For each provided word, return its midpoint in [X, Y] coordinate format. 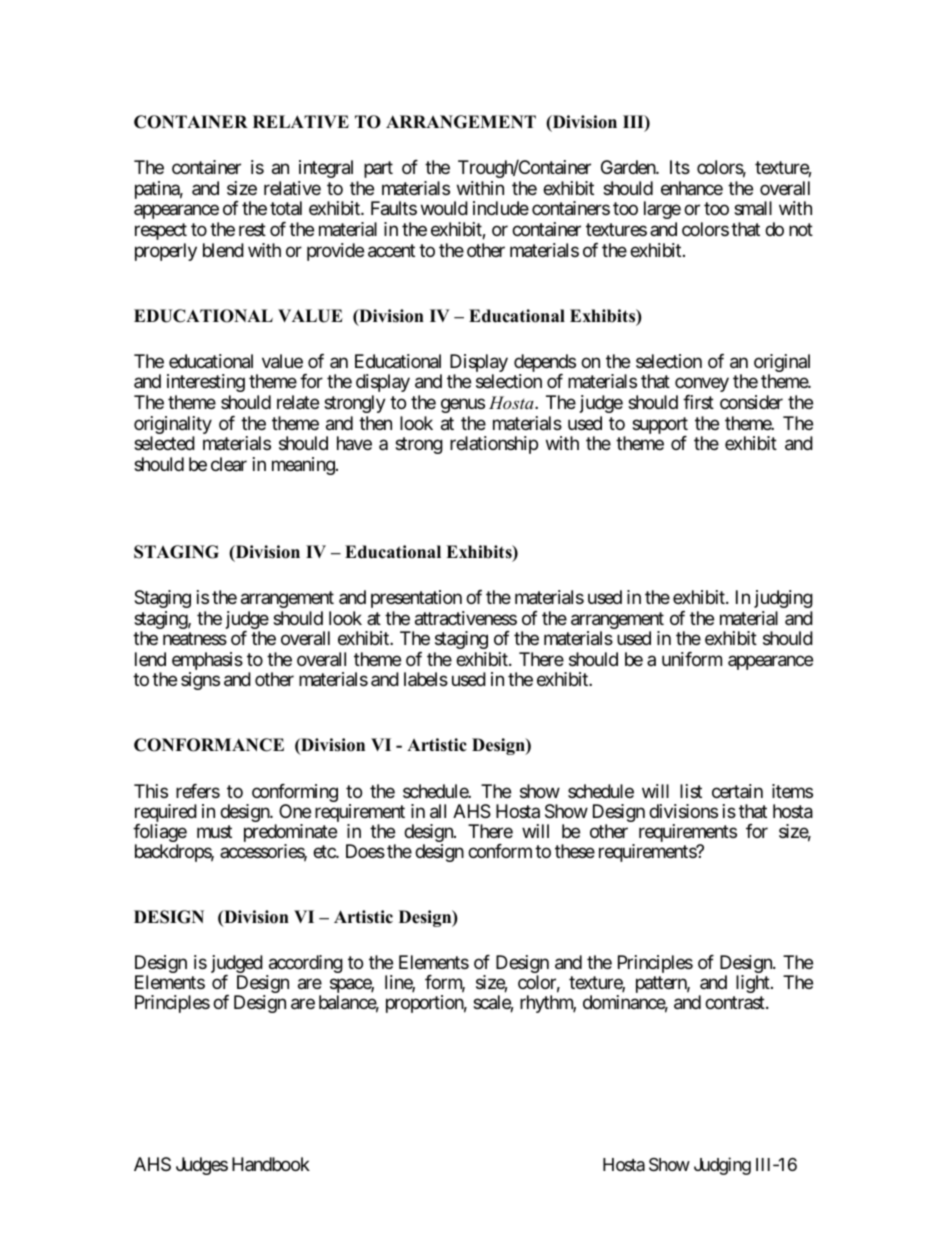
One [295, 811]
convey [702, 385]
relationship [494, 445]
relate [298, 402]
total [286, 208]
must [214, 831]
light [754, 984]
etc [325, 852]
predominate [290, 834]
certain [737, 791]
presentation [416, 599]
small [753, 208]
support [660, 427]
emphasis [207, 662]
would [444, 208]
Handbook [271, 1164]
